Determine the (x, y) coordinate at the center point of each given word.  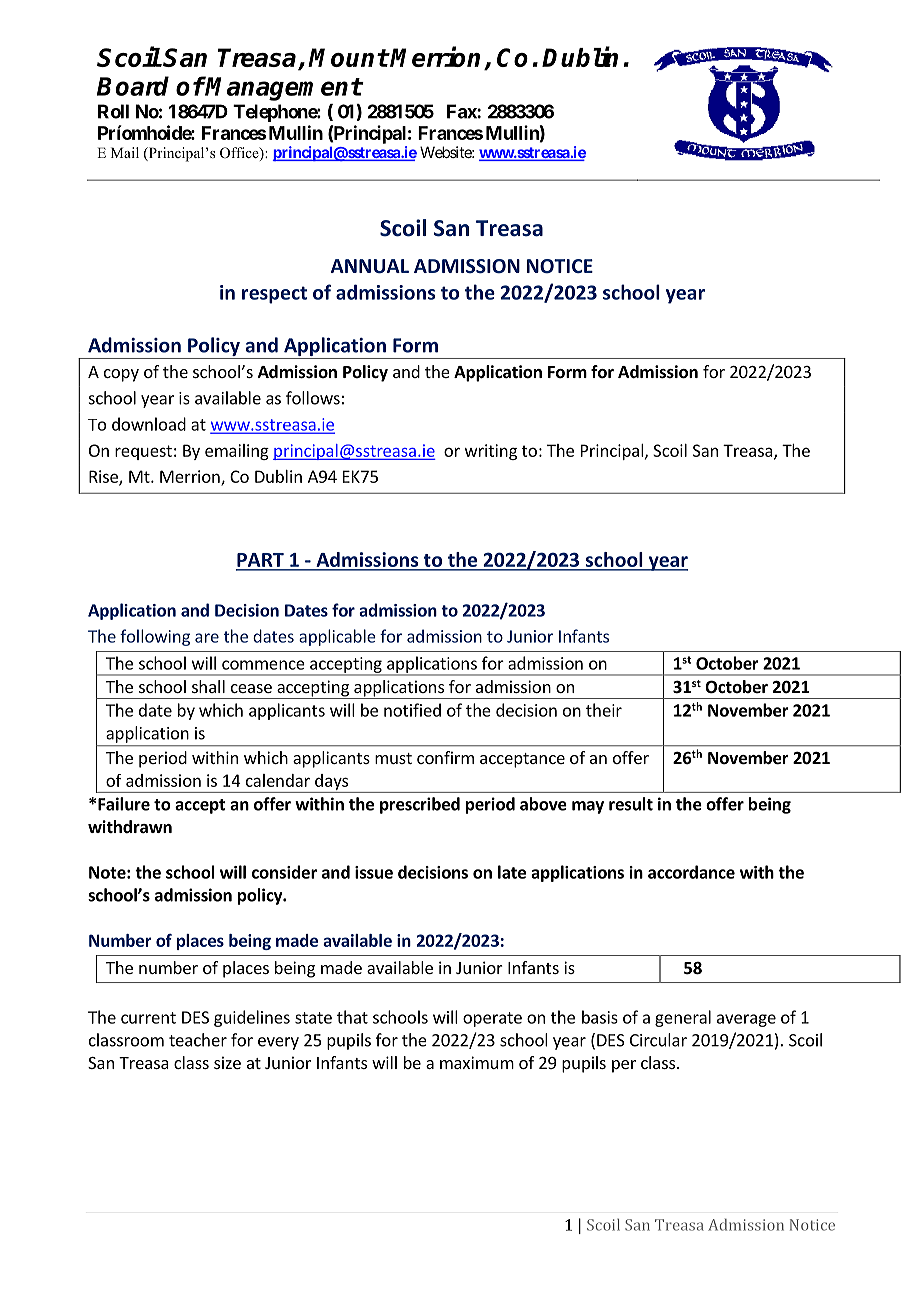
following (155, 637)
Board (133, 86)
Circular (658, 1040)
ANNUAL (370, 266)
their (604, 710)
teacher (198, 1040)
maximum (477, 1062)
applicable (337, 637)
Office (240, 154)
